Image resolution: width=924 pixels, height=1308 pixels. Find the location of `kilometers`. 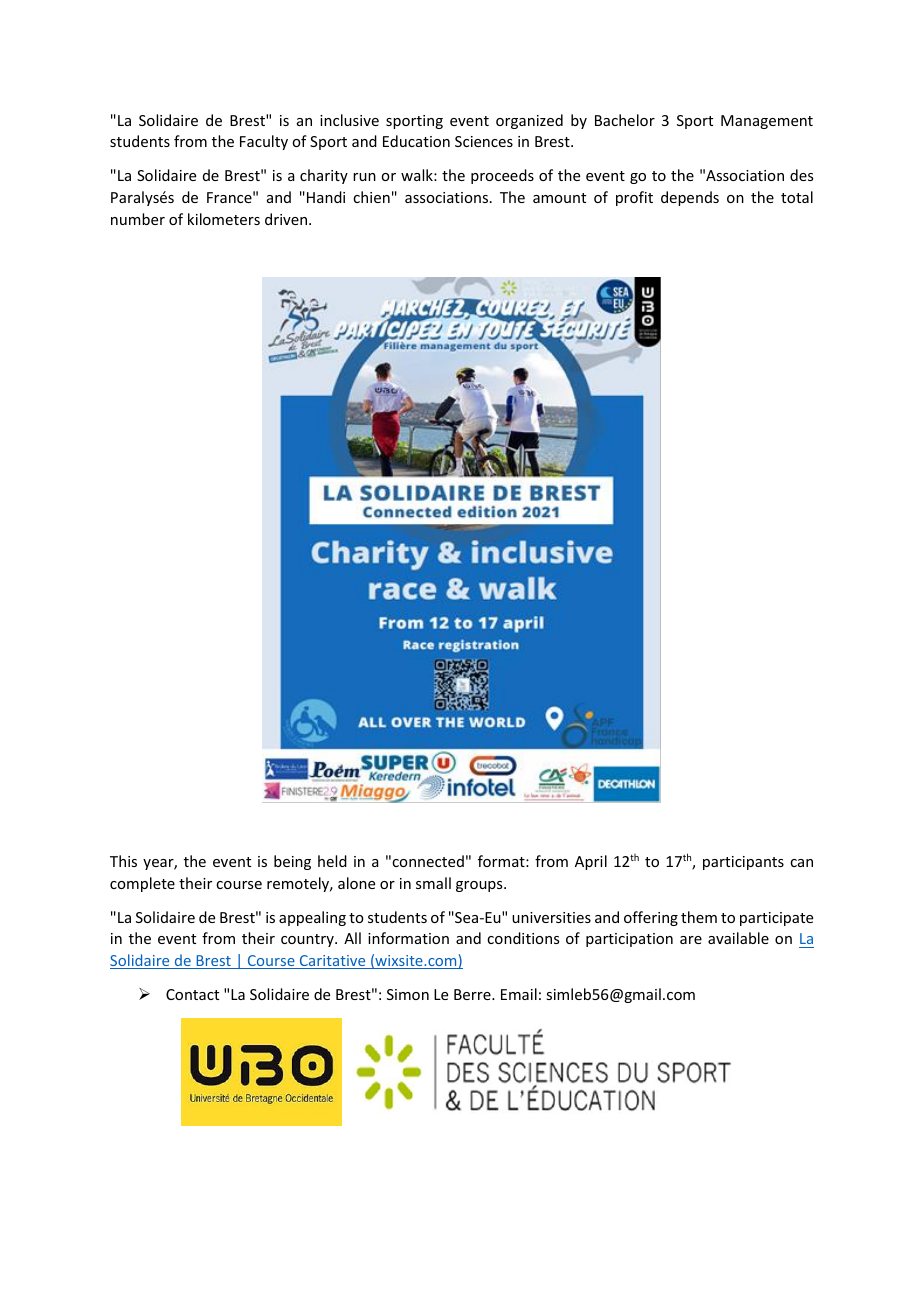

kilometers is located at coordinates (224, 219).
